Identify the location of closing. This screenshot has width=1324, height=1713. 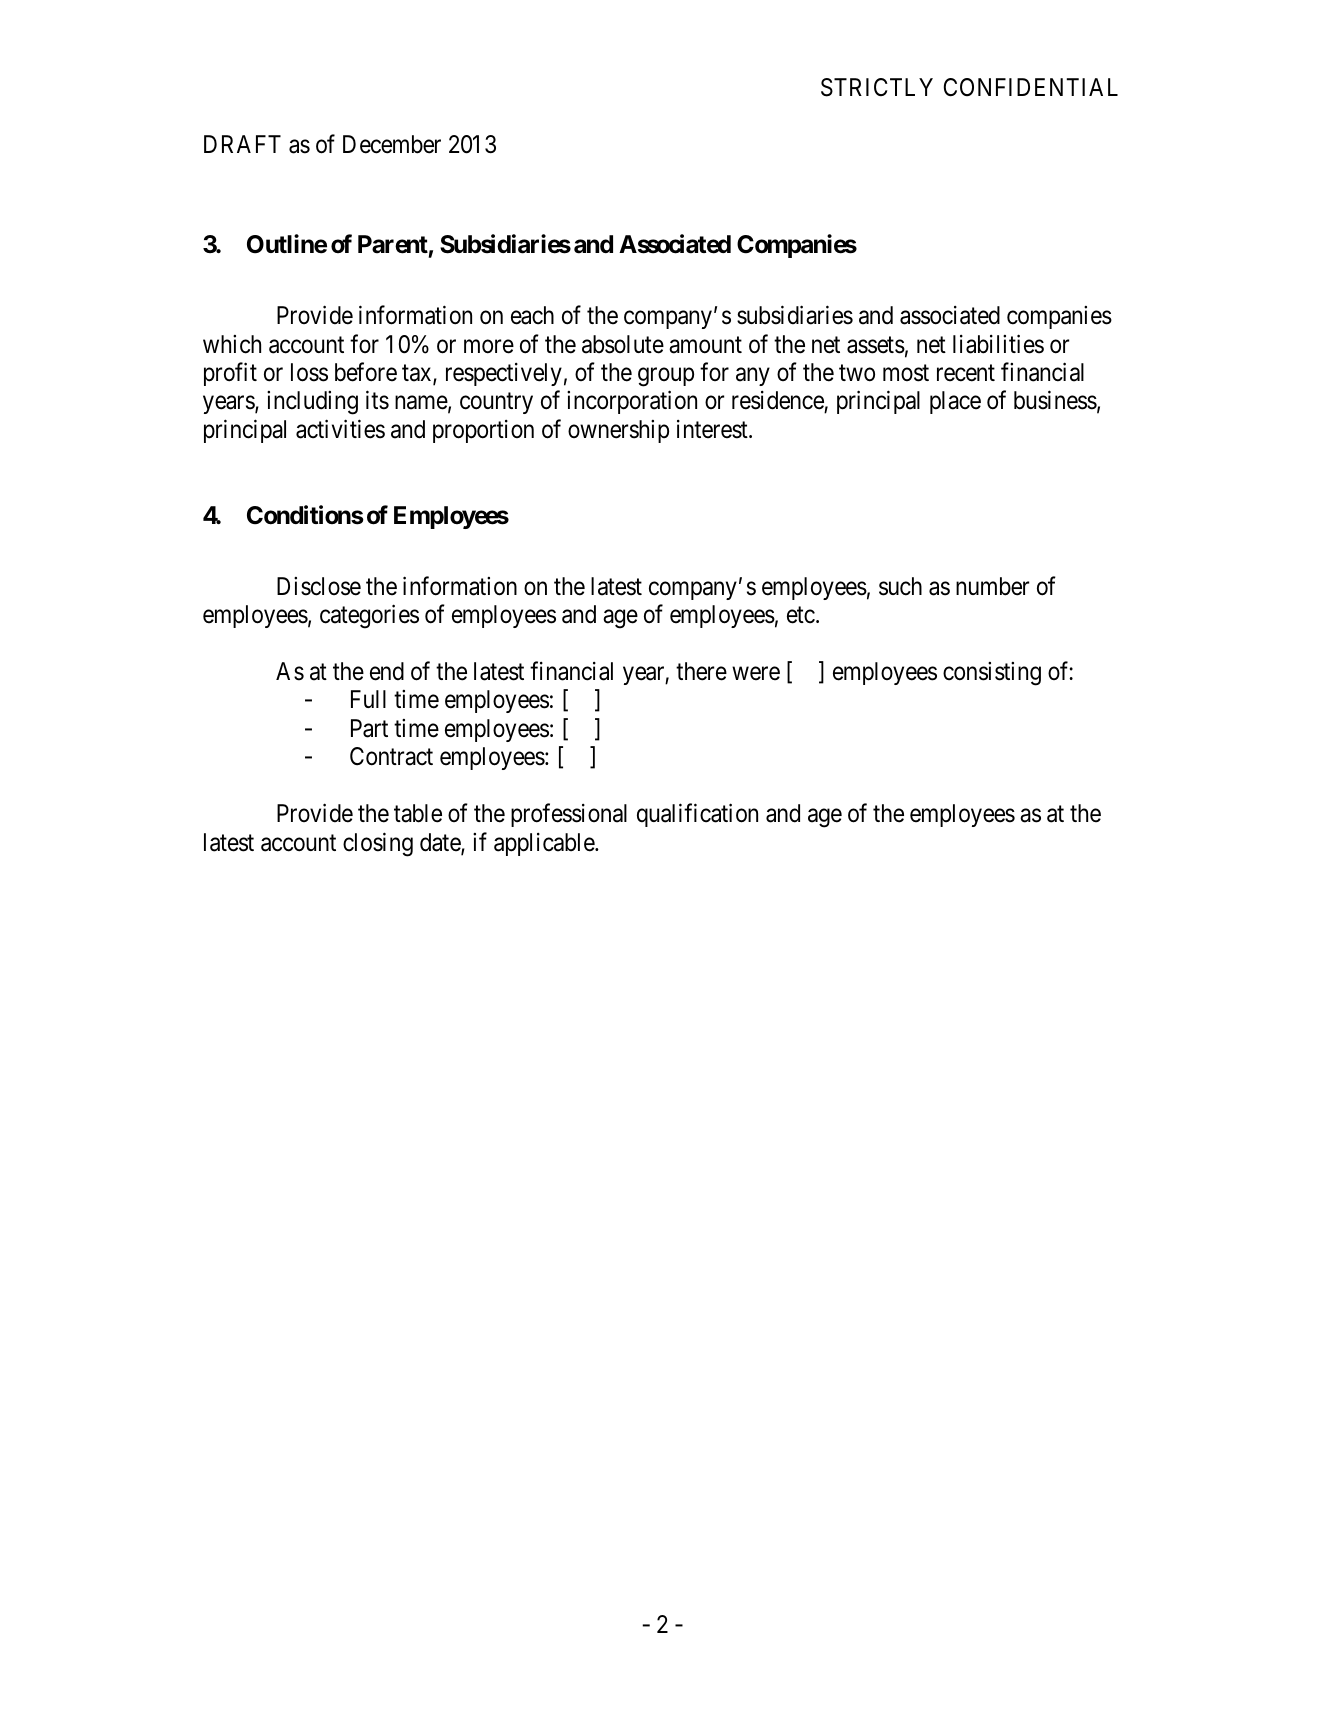
(378, 844).
